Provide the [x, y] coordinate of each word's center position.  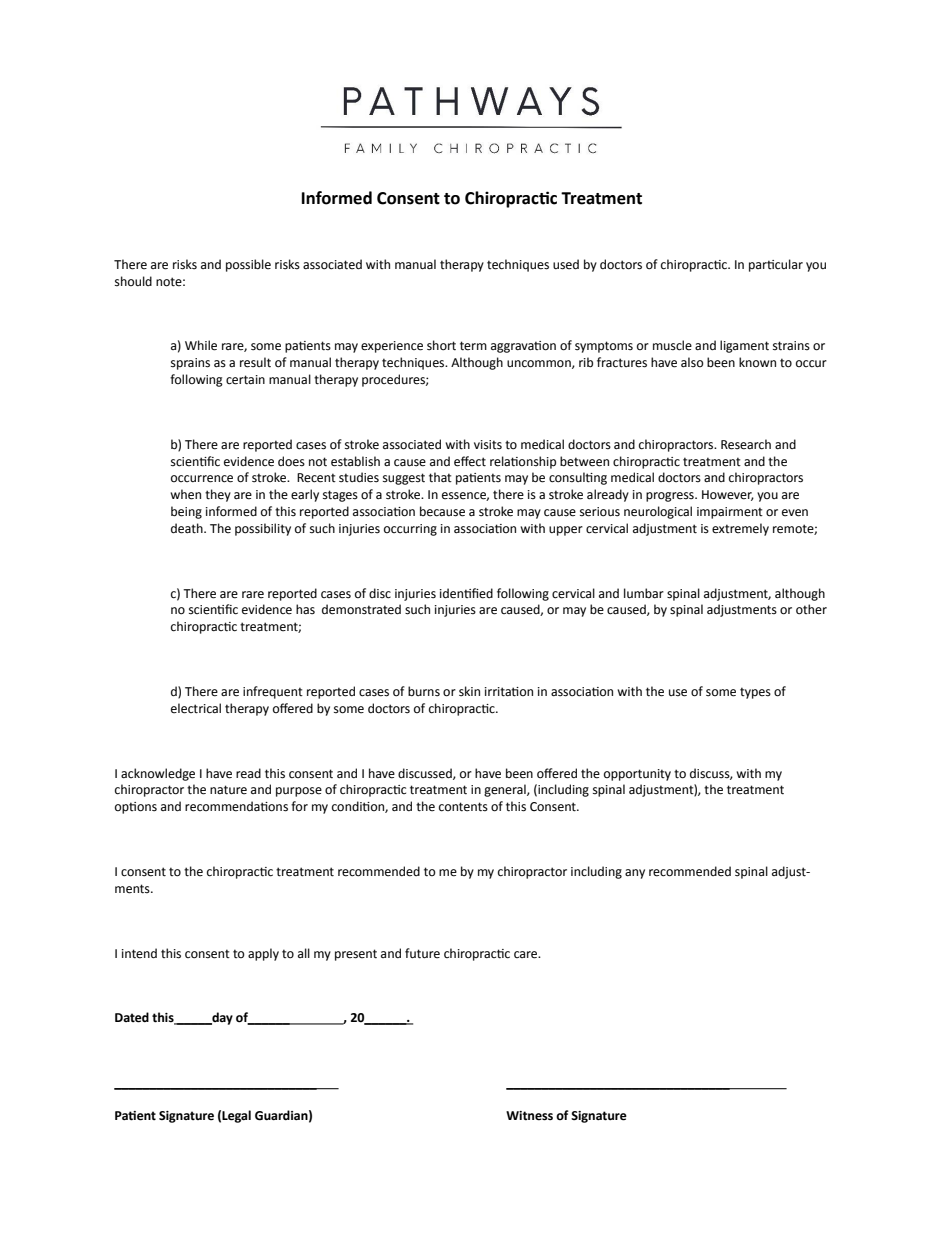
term [473, 346]
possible [248, 265]
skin [469, 691]
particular [776, 265]
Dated [132, 1017]
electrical [196, 708]
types [755, 693]
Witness [529, 1116]
